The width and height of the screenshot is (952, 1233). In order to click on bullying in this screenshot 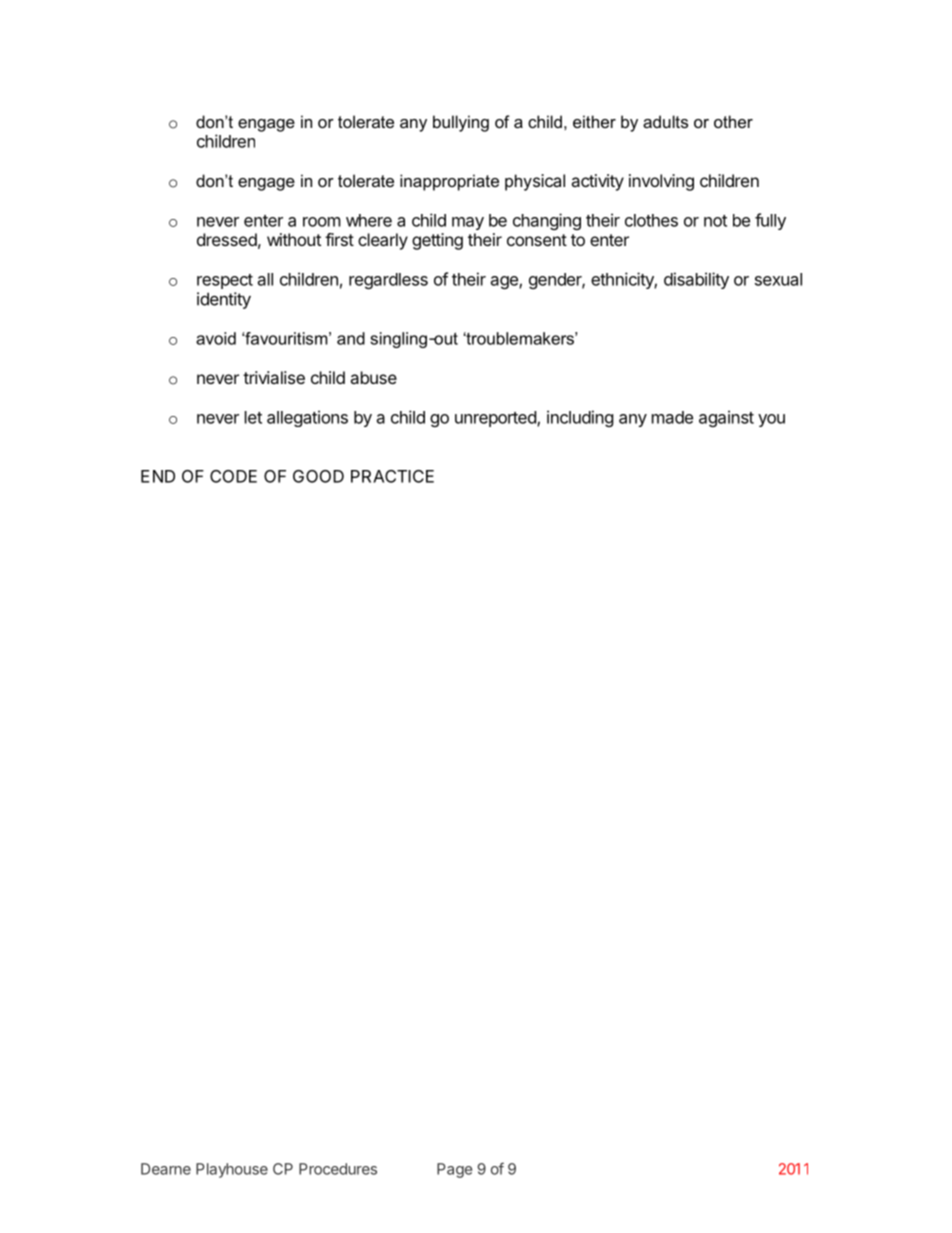, I will do `click(461, 123)`.
